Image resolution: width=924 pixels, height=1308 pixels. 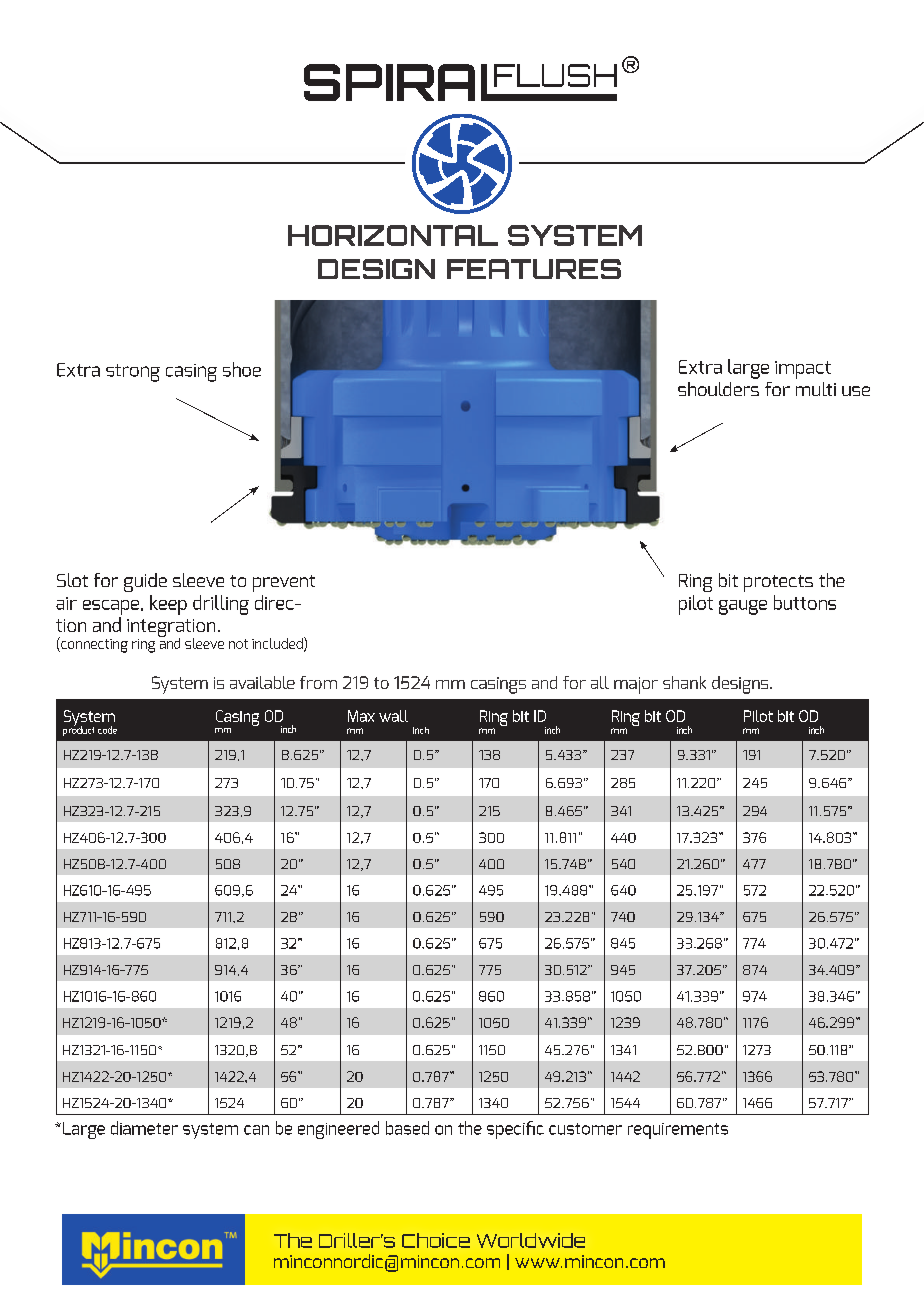 What do you see at coordinates (393, 716) in the document?
I see `wall` at bounding box center [393, 716].
